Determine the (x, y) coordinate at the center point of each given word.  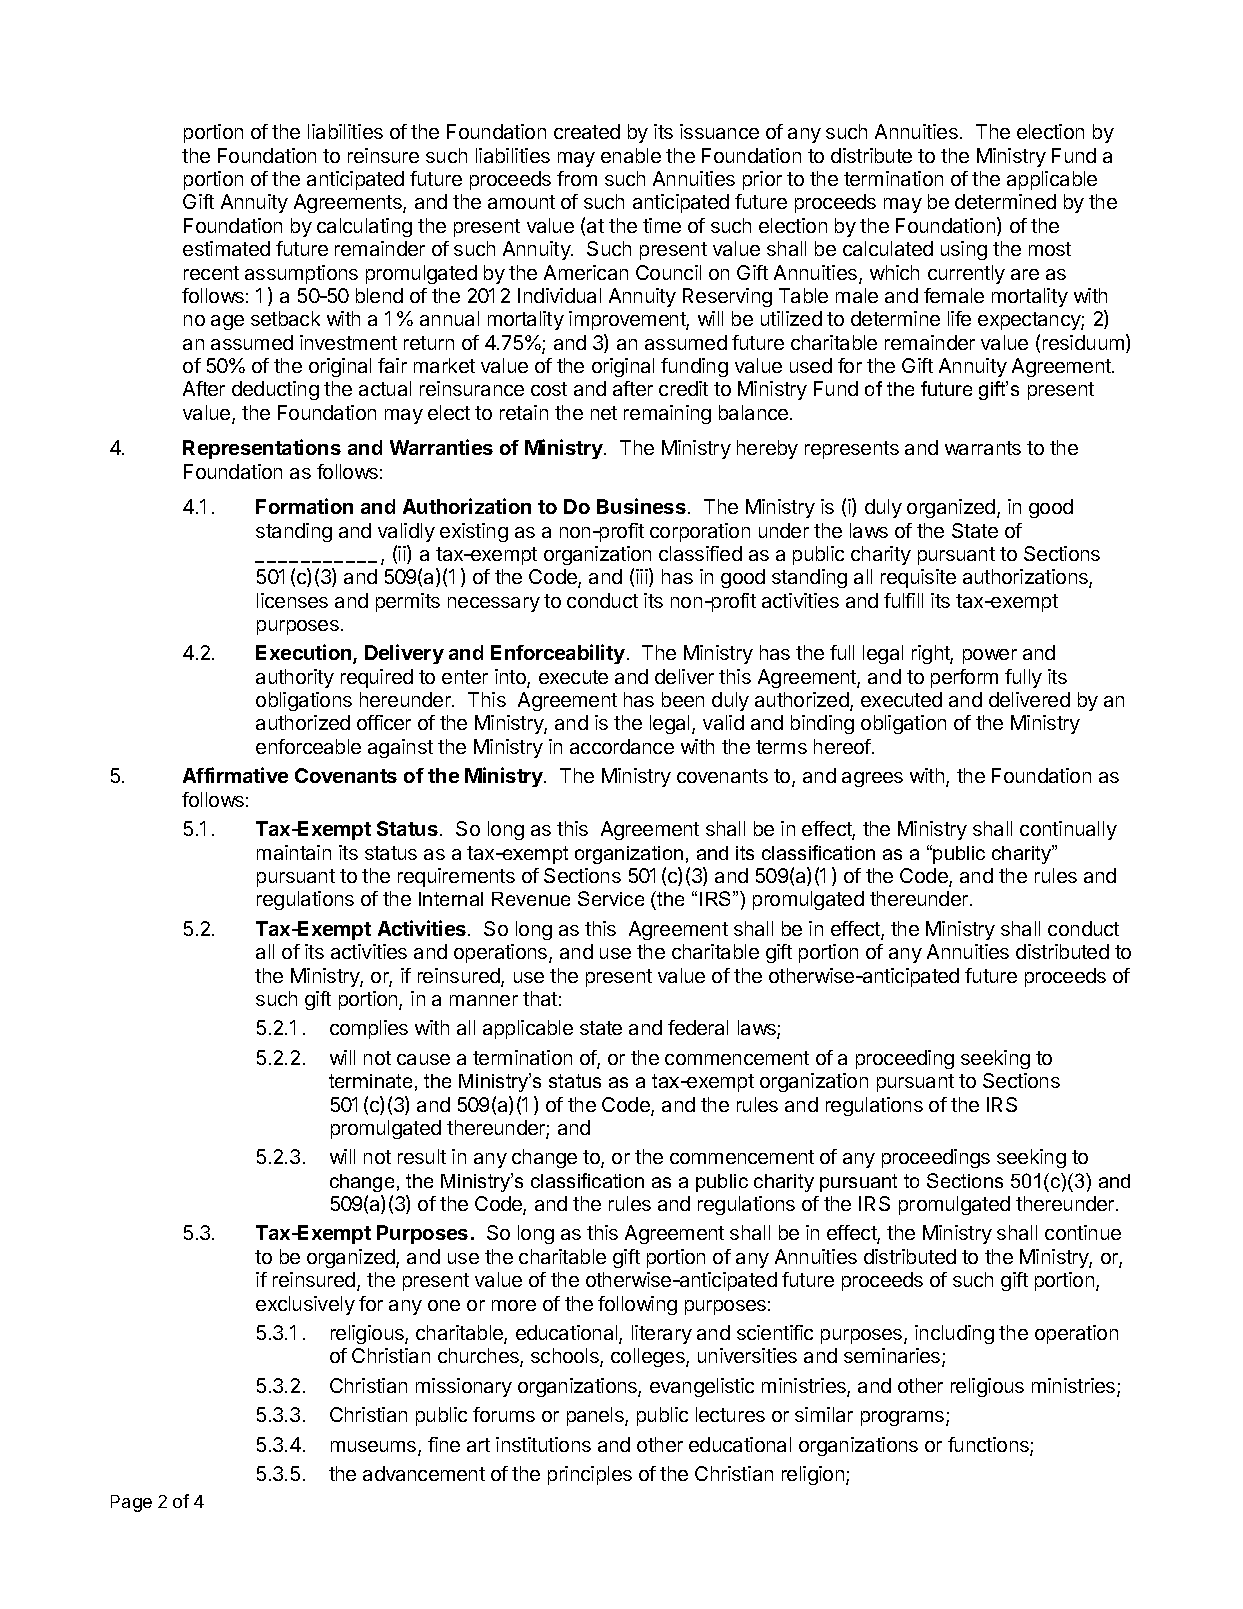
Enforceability (558, 654)
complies (369, 1029)
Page (131, 1503)
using (964, 250)
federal (698, 1027)
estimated (226, 248)
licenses (292, 600)
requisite (918, 578)
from (577, 178)
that (540, 998)
